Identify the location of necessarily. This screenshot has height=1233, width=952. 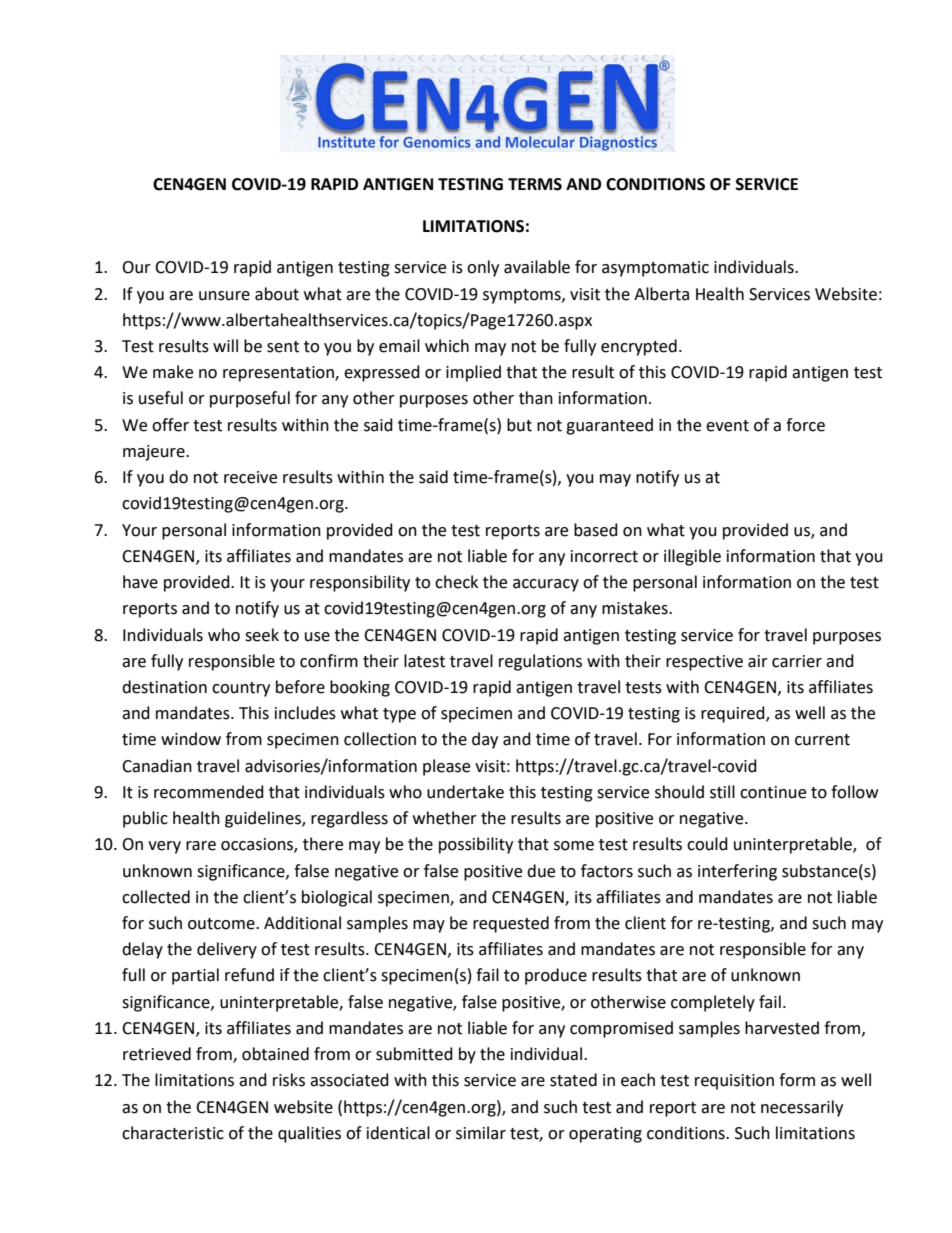
(802, 1108).
